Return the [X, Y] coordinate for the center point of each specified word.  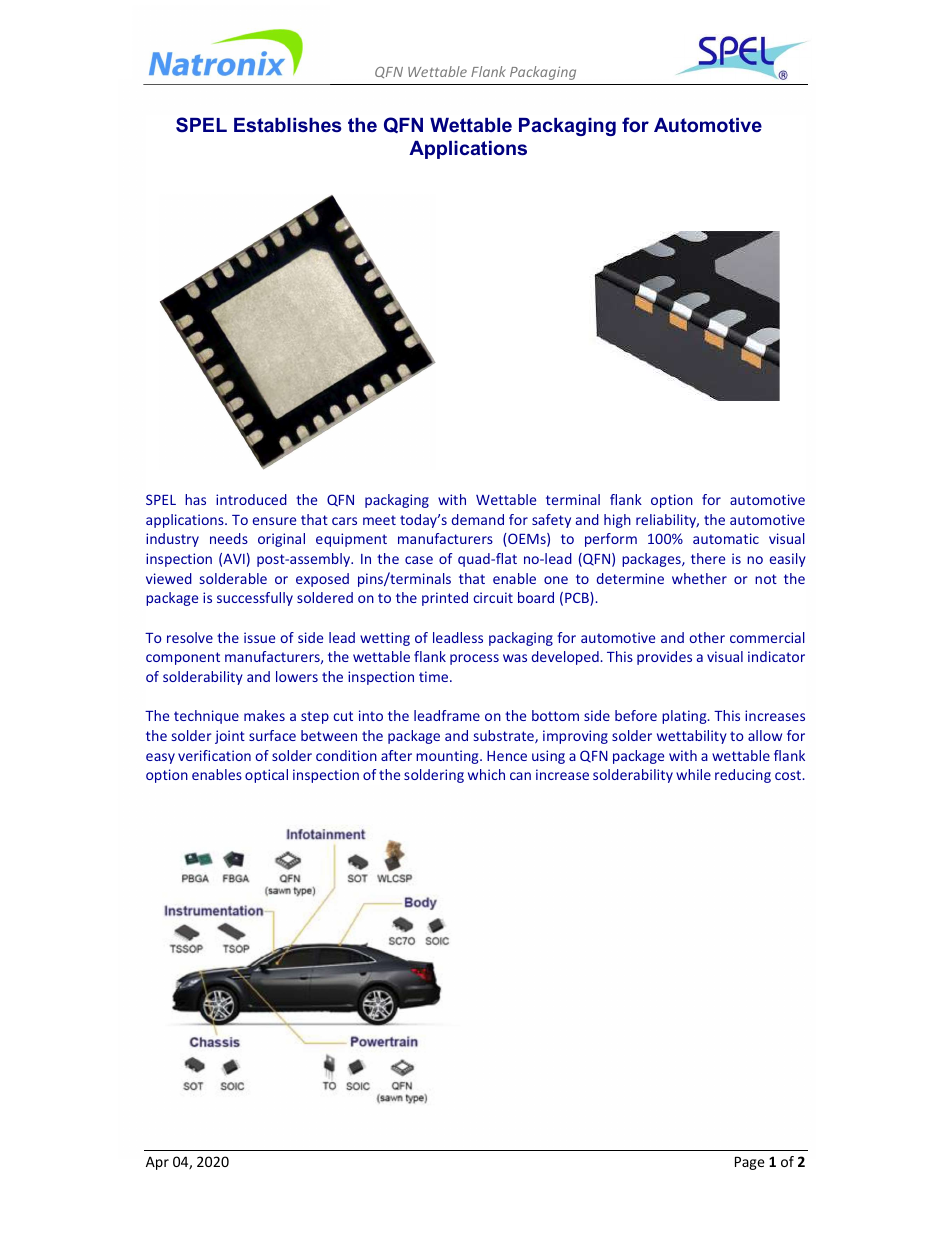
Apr [157, 1163]
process [474, 659]
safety [551, 521]
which [486, 774]
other [707, 637]
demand [478, 519]
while [693, 774]
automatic [726, 538]
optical [266, 776]
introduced [251, 499]
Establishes [288, 125]
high [617, 521]
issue [259, 637]
